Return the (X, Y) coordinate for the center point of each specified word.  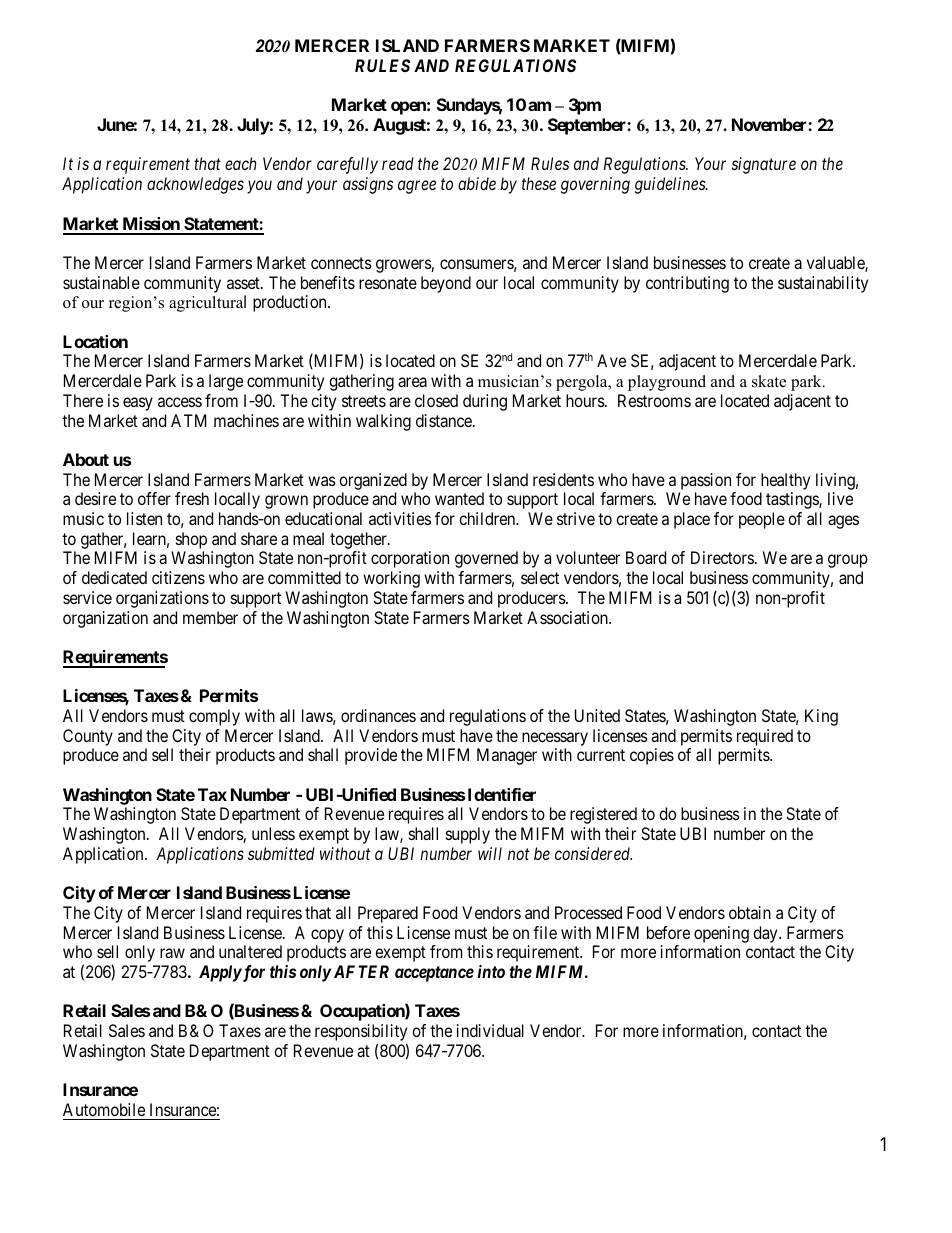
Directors (722, 557)
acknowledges (195, 185)
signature (764, 165)
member (210, 617)
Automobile (104, 1109)
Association (568, 617)
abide (477, 183)
